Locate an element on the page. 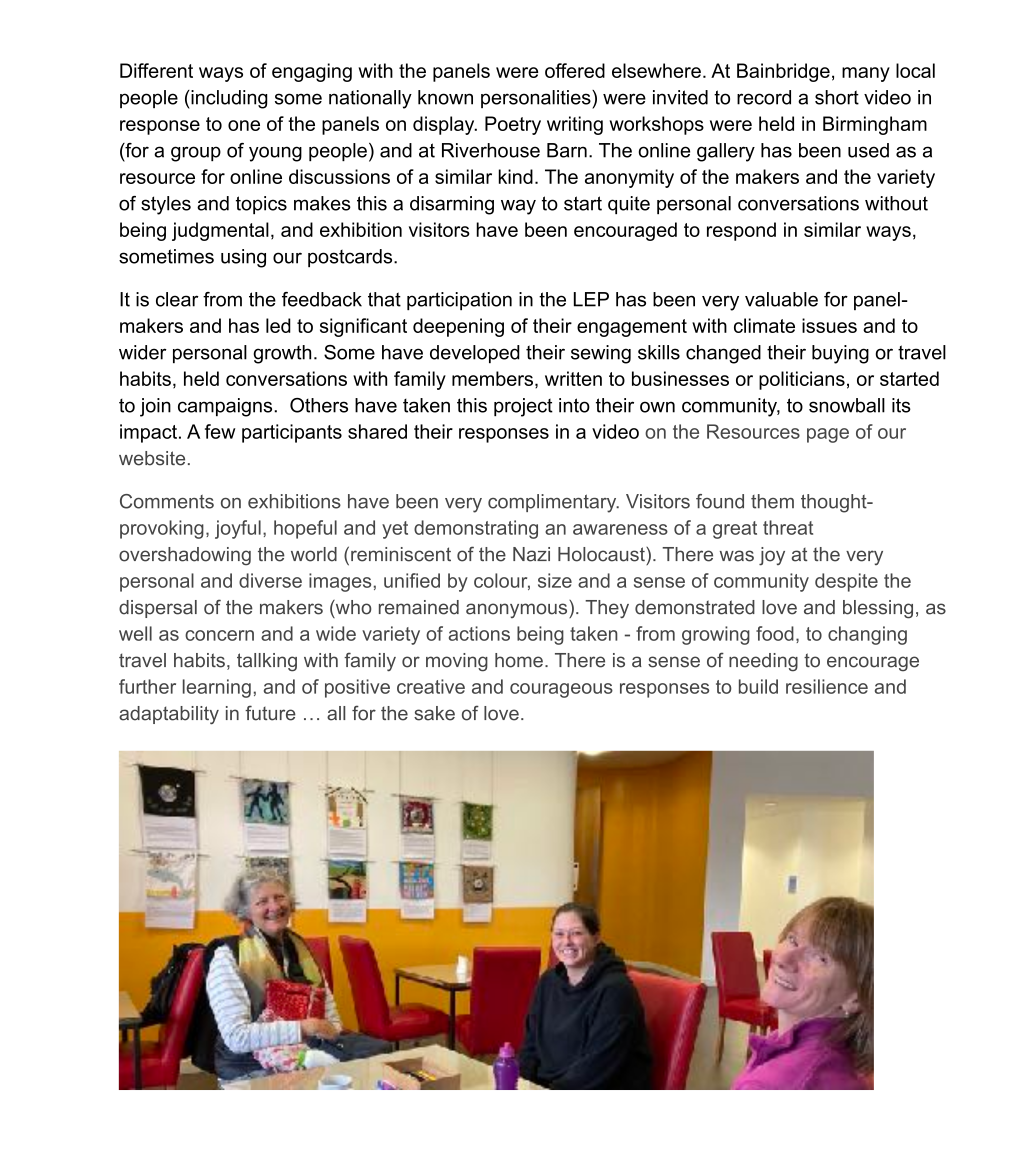 The height and width of the document is (1176, 1010). respond is located at coordinates (741, 231).
